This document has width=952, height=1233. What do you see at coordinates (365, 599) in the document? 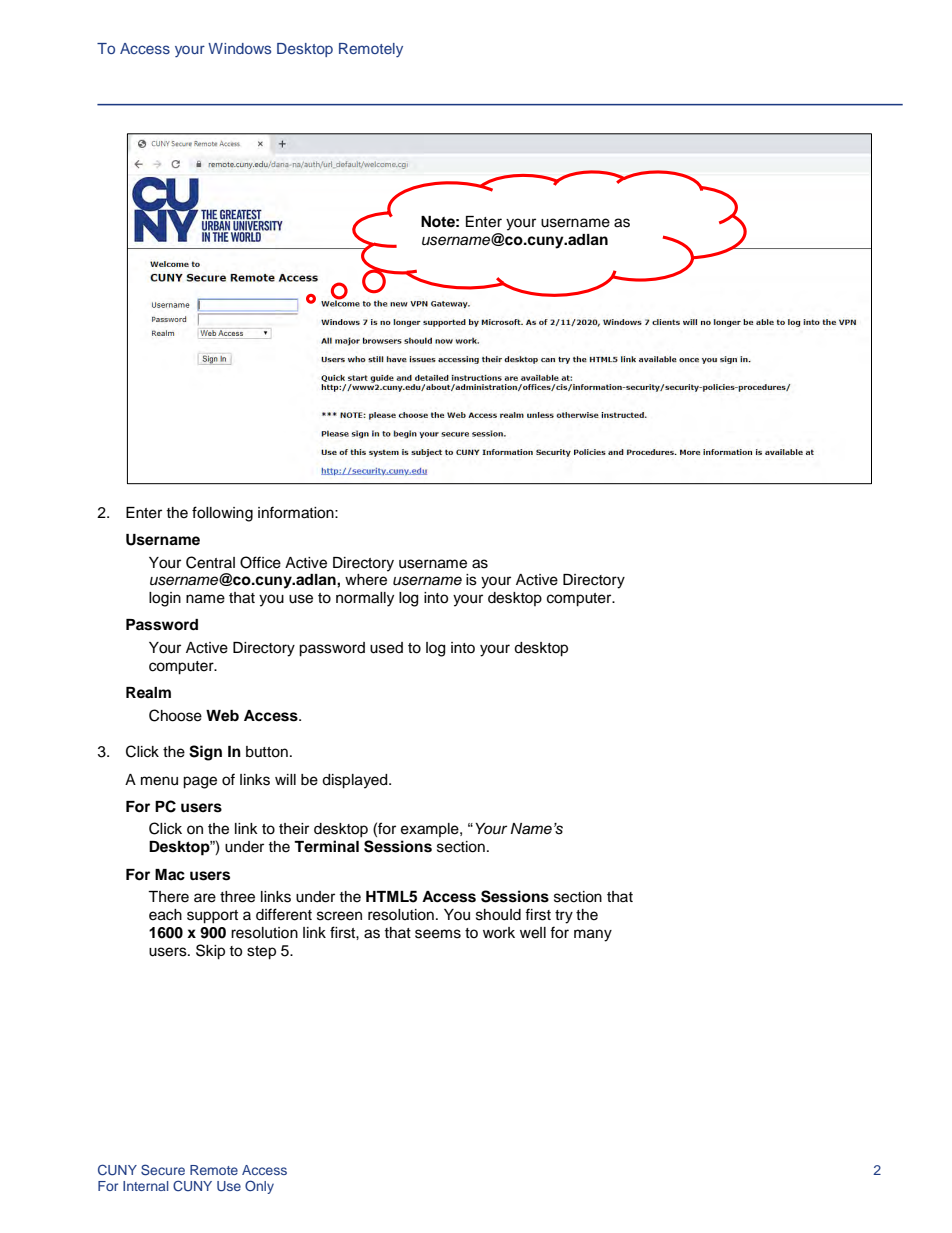
I see `normally` at bounding box center [365, 599].
